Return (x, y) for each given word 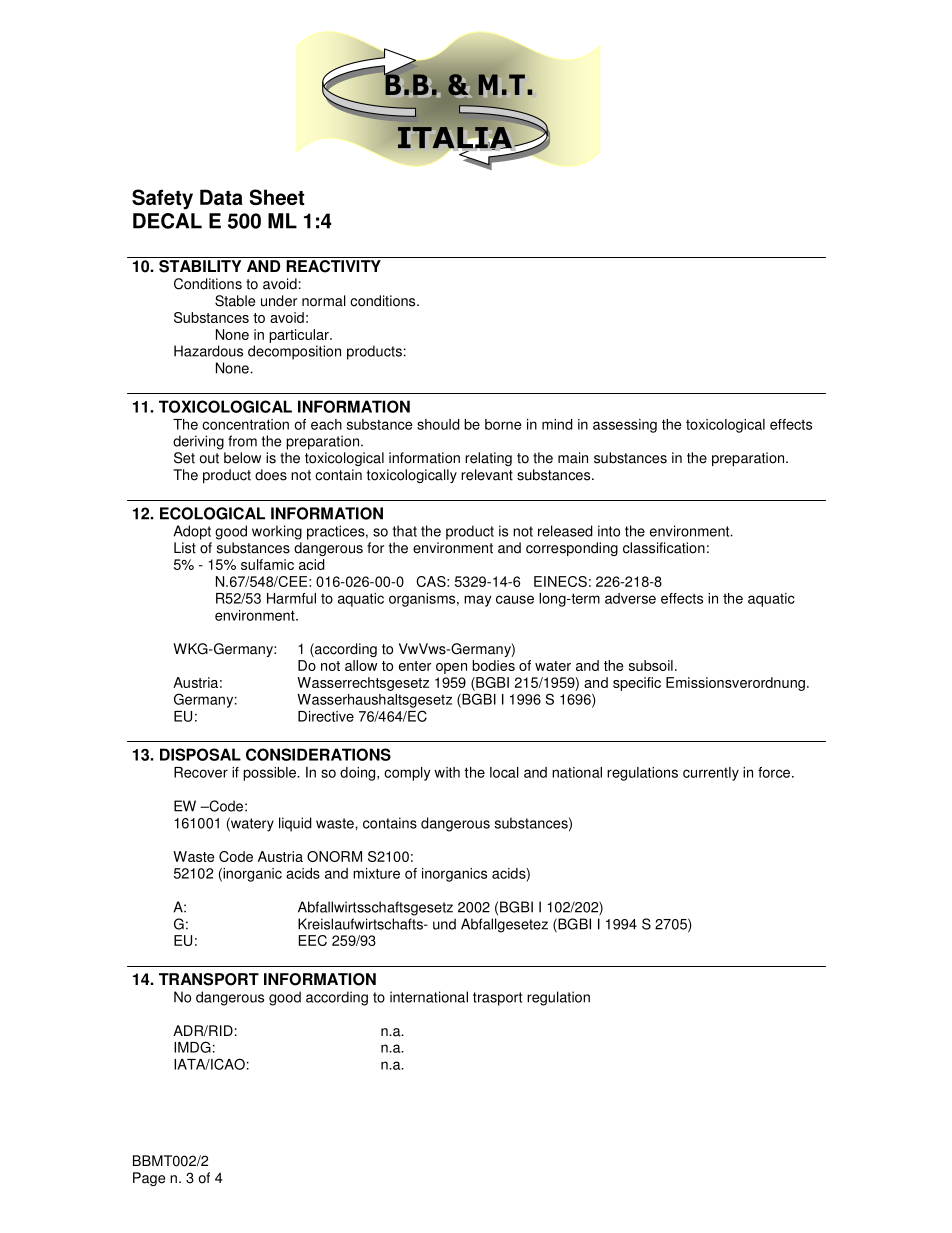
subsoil (651, 665)
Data (221, 197)
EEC (313, 940)
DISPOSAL (200, 754)
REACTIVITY (333, 266)
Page (149, 1179)
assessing (625, 426)
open (451, 668)
